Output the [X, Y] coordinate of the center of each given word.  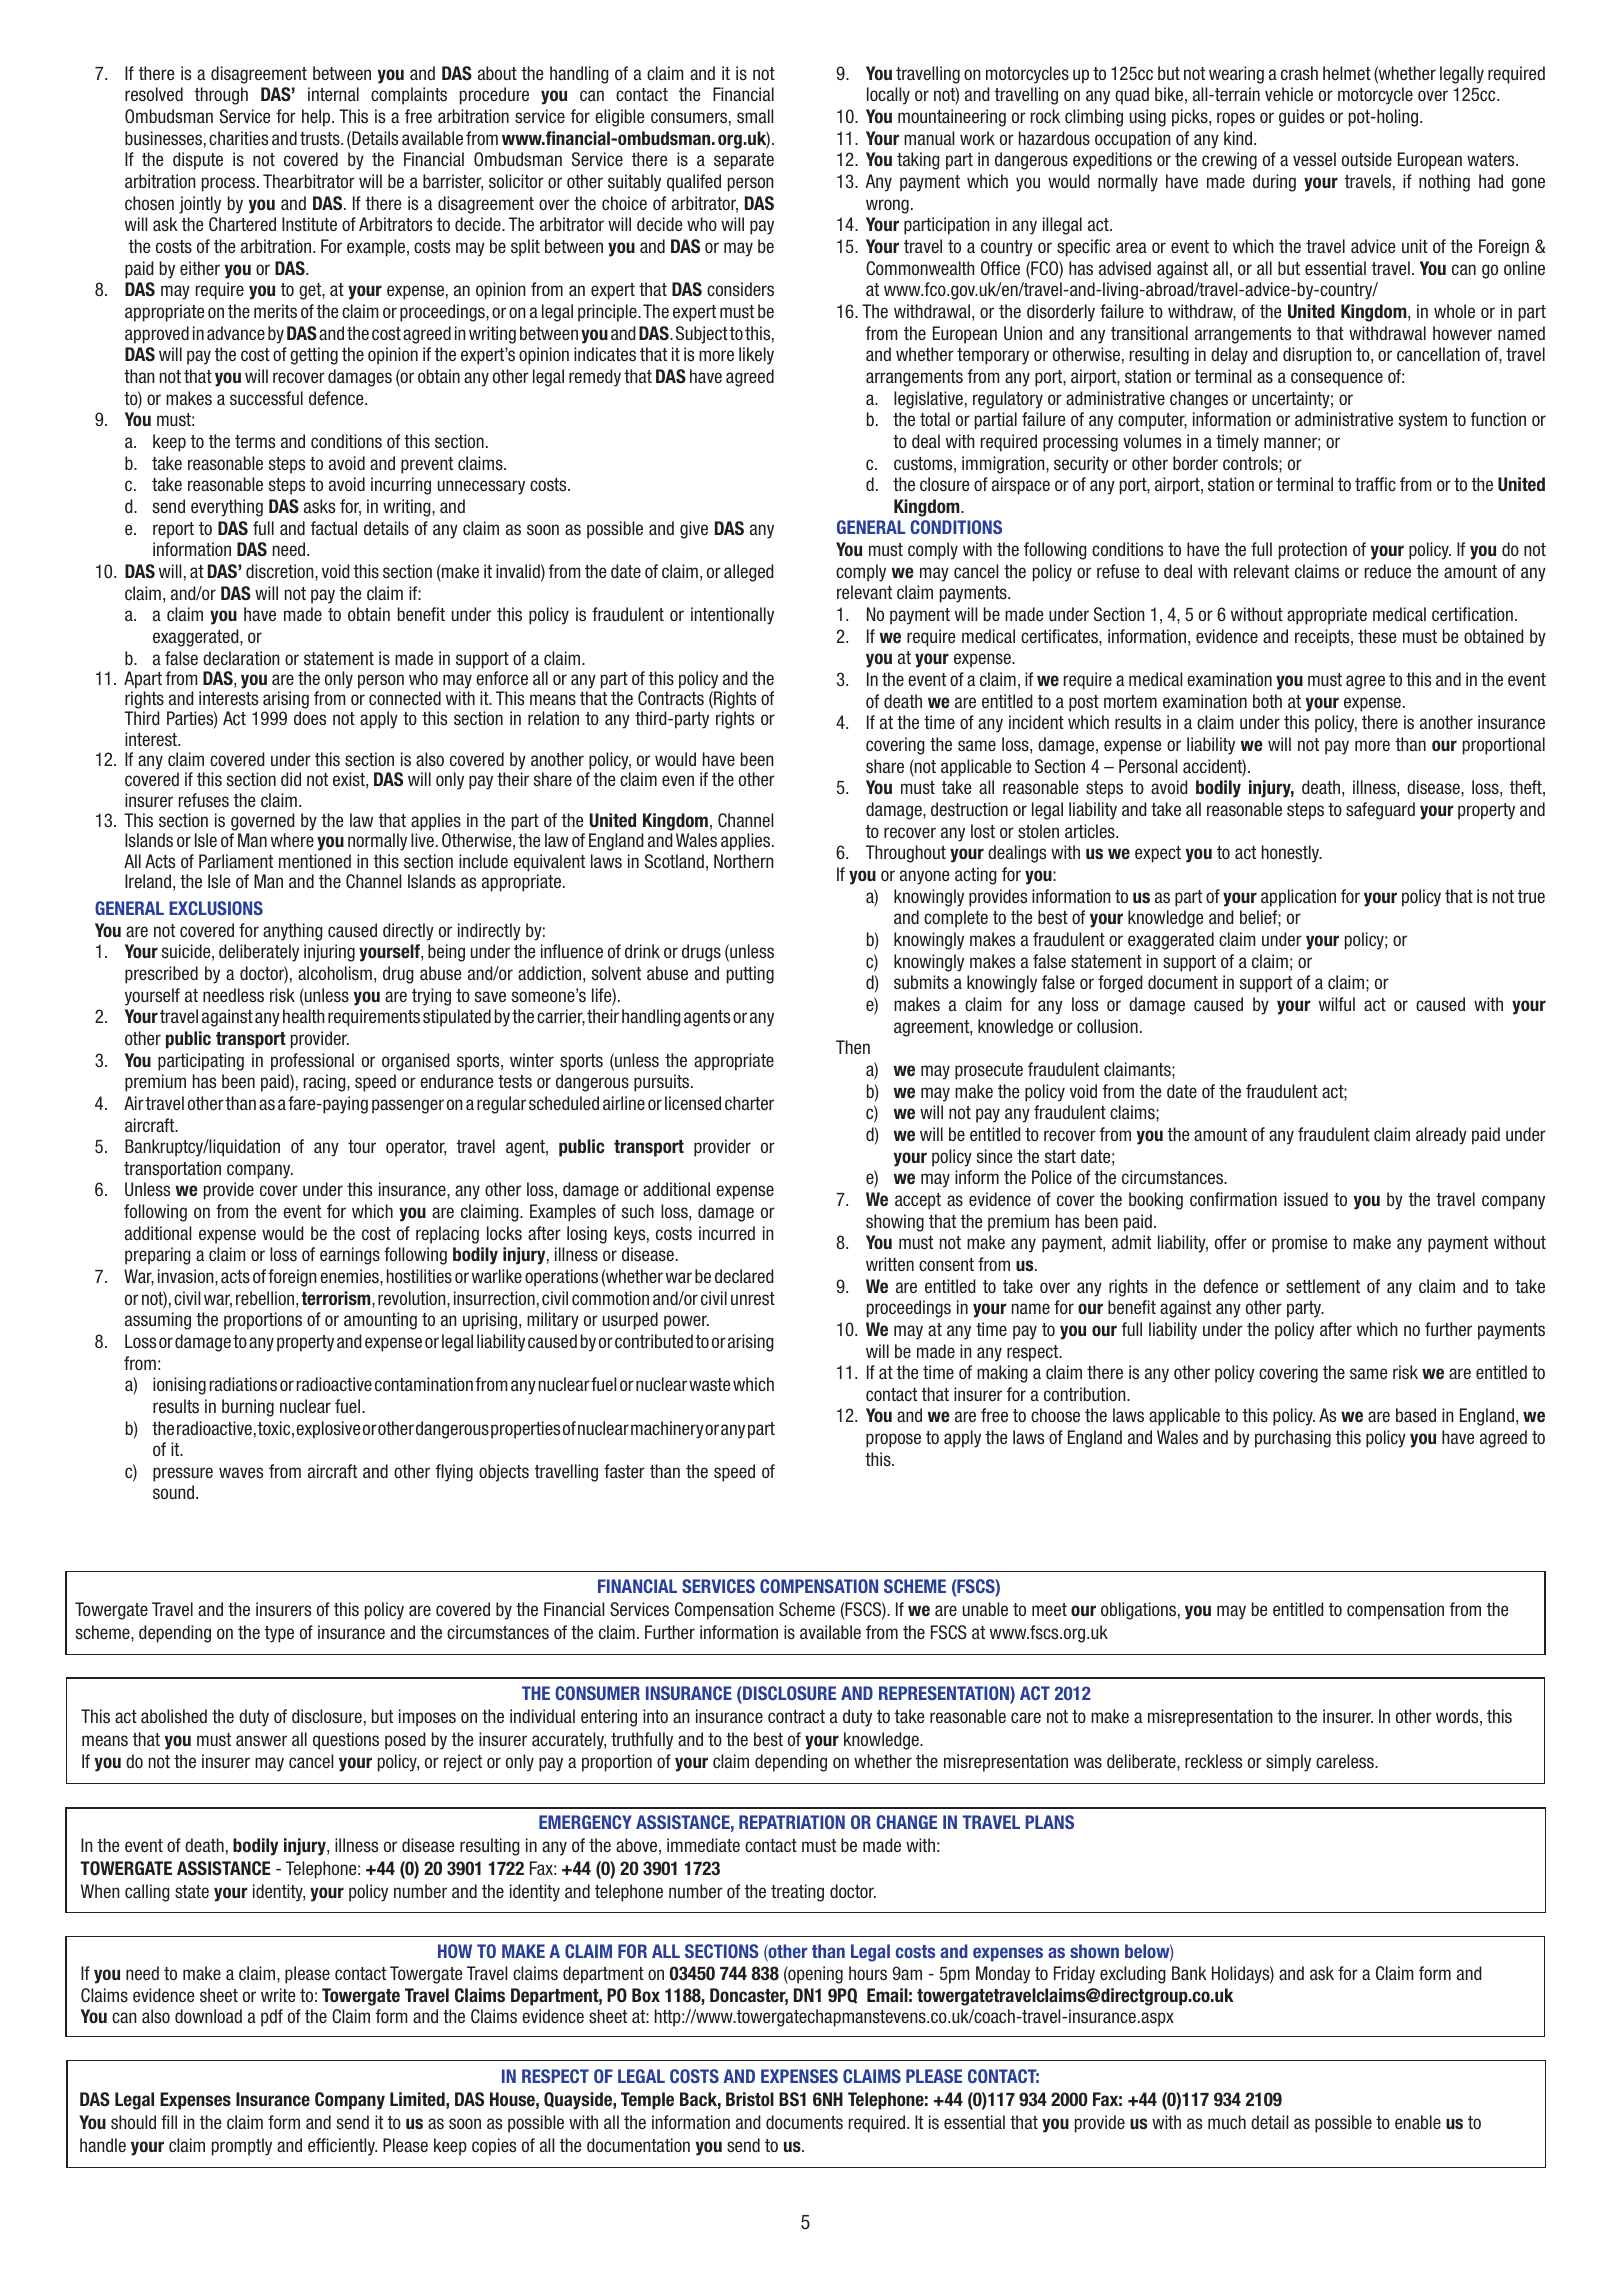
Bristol [750, 2099]
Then [853, 1047]
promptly [242, 2147]
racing [326, 1083]
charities [238, 138]
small [755, 116]
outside [1367, 159]
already [1441, 1136]
